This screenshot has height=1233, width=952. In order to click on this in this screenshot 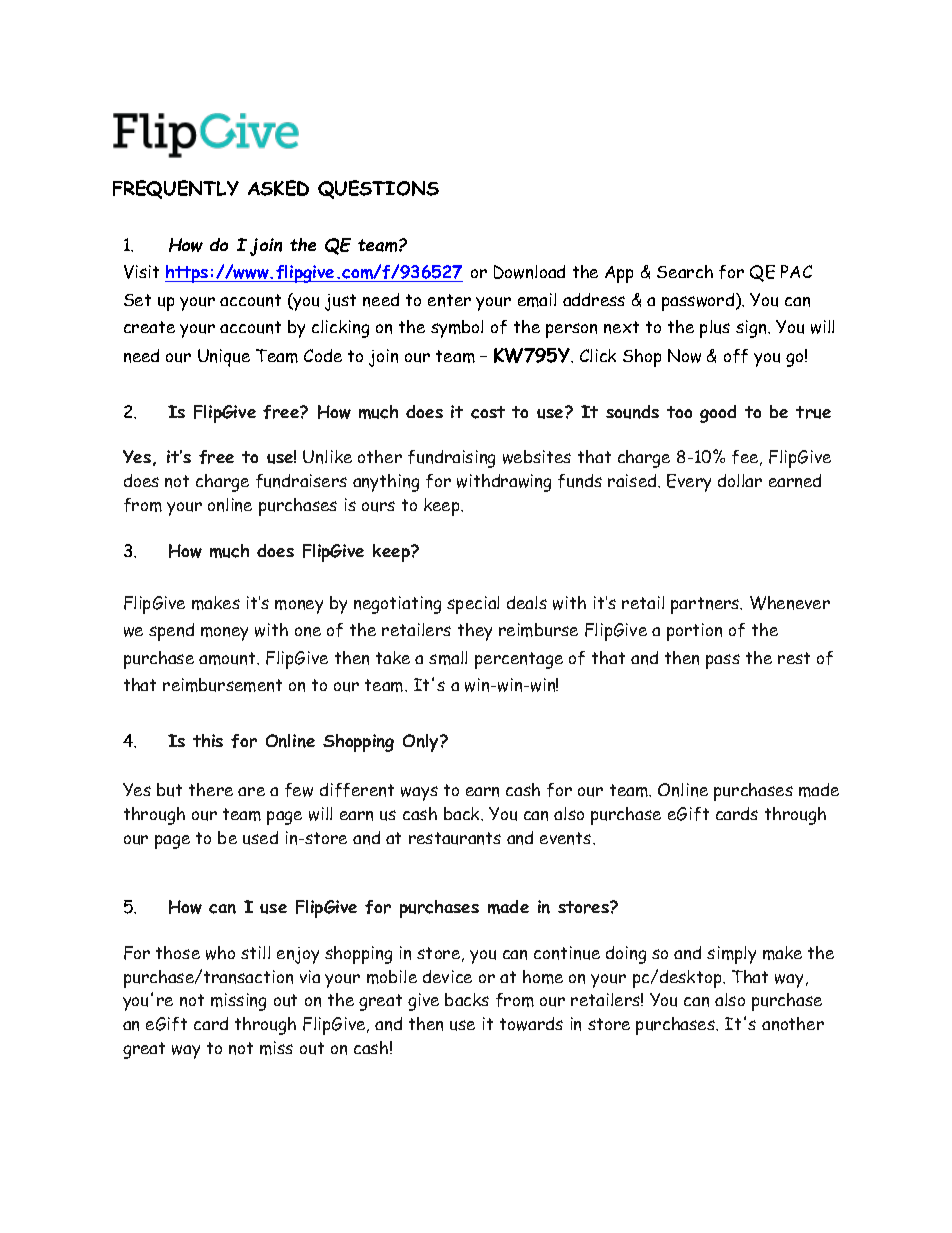, I will do `click(208, 740)`.
